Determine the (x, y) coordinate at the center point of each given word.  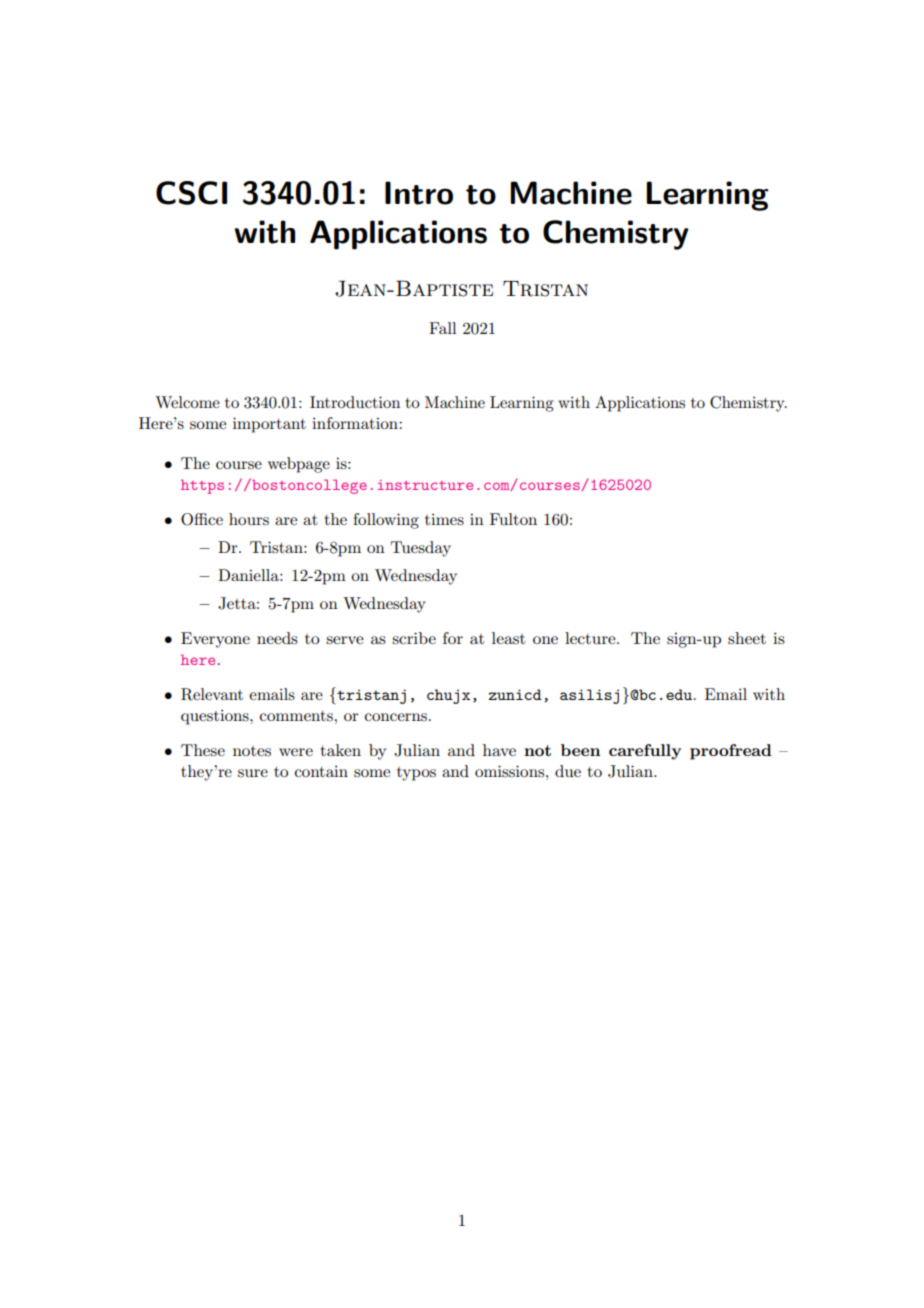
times (444, 519)
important (269, 425)
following (386, 521)
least (508, 638)
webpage (299, 465)
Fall (443, 328)
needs (277, 638)
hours (249, 519)
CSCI (191, 193)
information (356, 423)
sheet (747, 638)
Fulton (513, 519)
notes (252, 751)
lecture (591, 638)
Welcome (187, 402)
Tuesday (421, 549)
